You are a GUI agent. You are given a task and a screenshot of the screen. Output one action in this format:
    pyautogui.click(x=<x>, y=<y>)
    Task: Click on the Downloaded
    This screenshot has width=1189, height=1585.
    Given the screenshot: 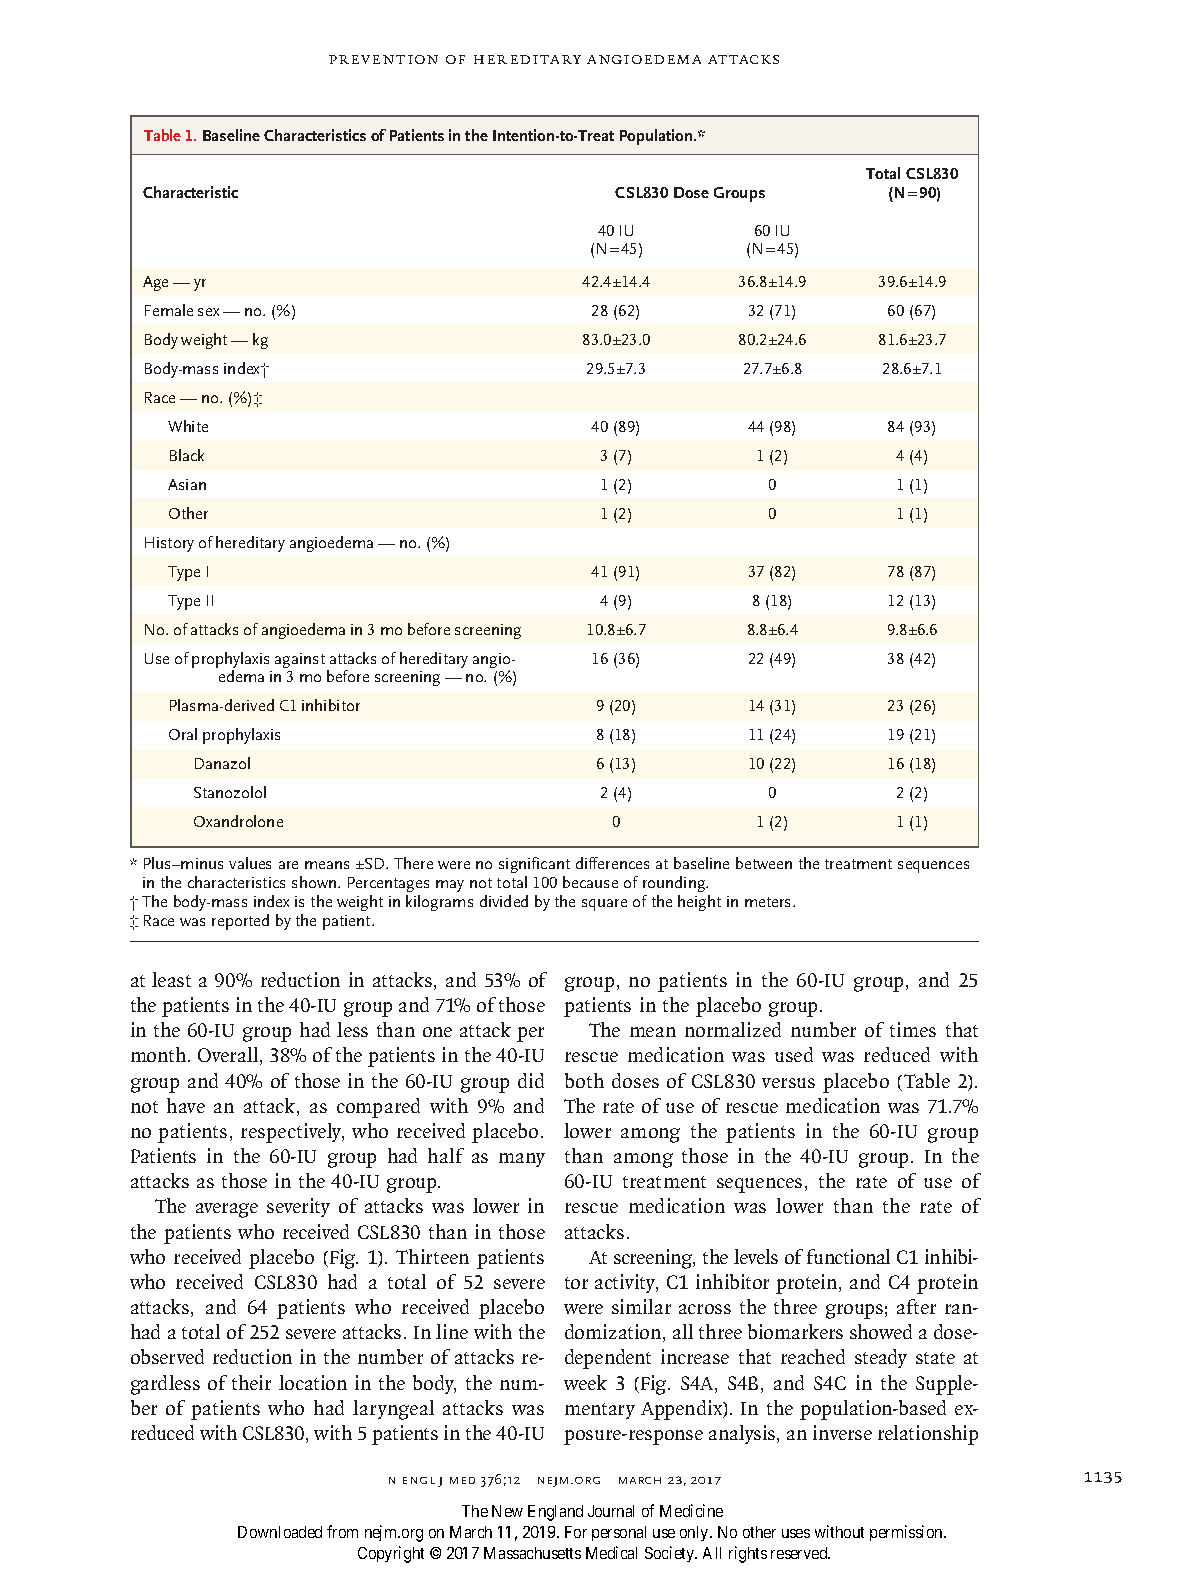 What is the action you would take?
    pyautogui.click(x=280, y=1532)
